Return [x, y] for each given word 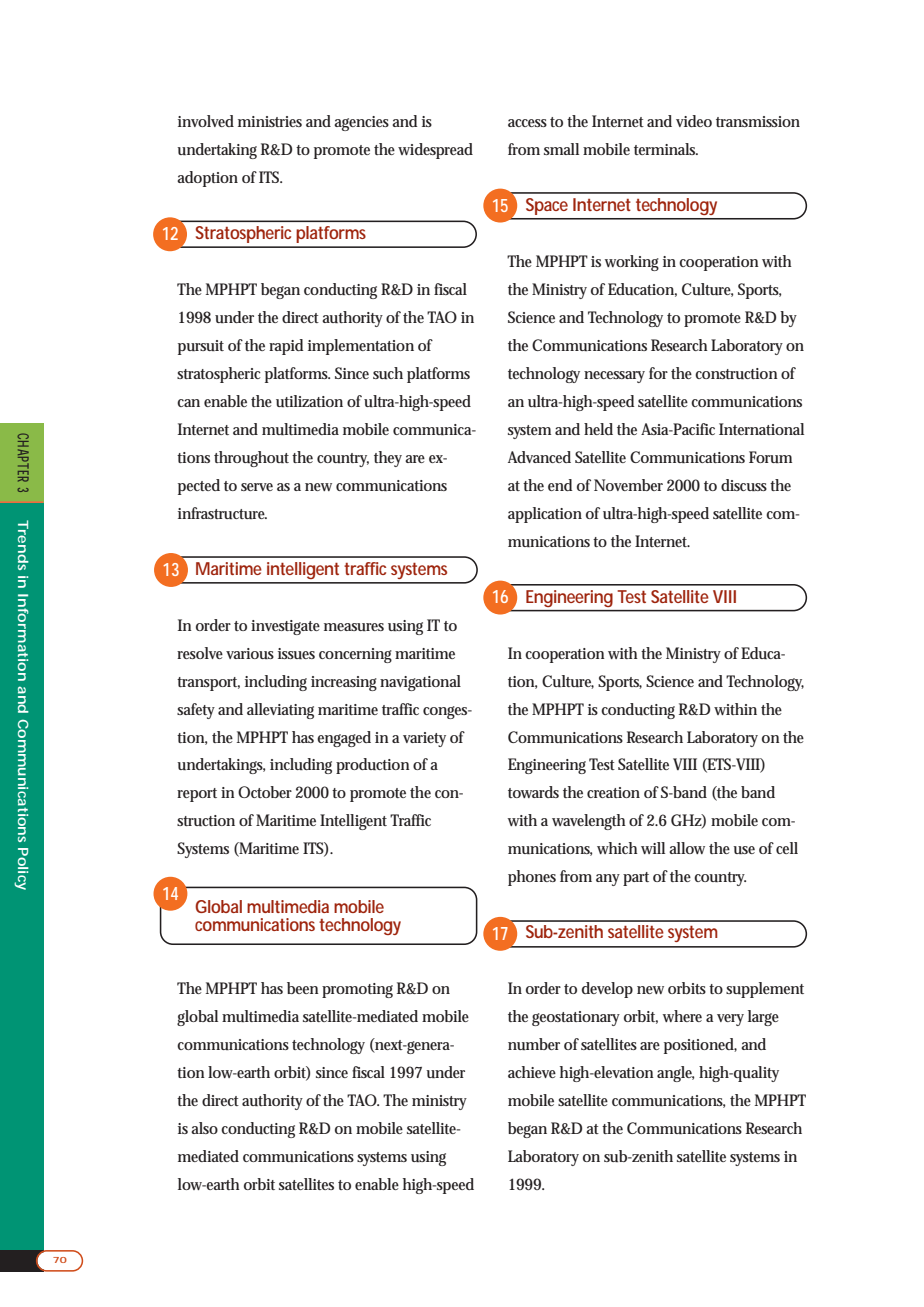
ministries [270, 121]
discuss [744, 485]
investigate [285, 627]
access [527, 123]
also [204, 1128]
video [694, 121]
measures [354, 627]
